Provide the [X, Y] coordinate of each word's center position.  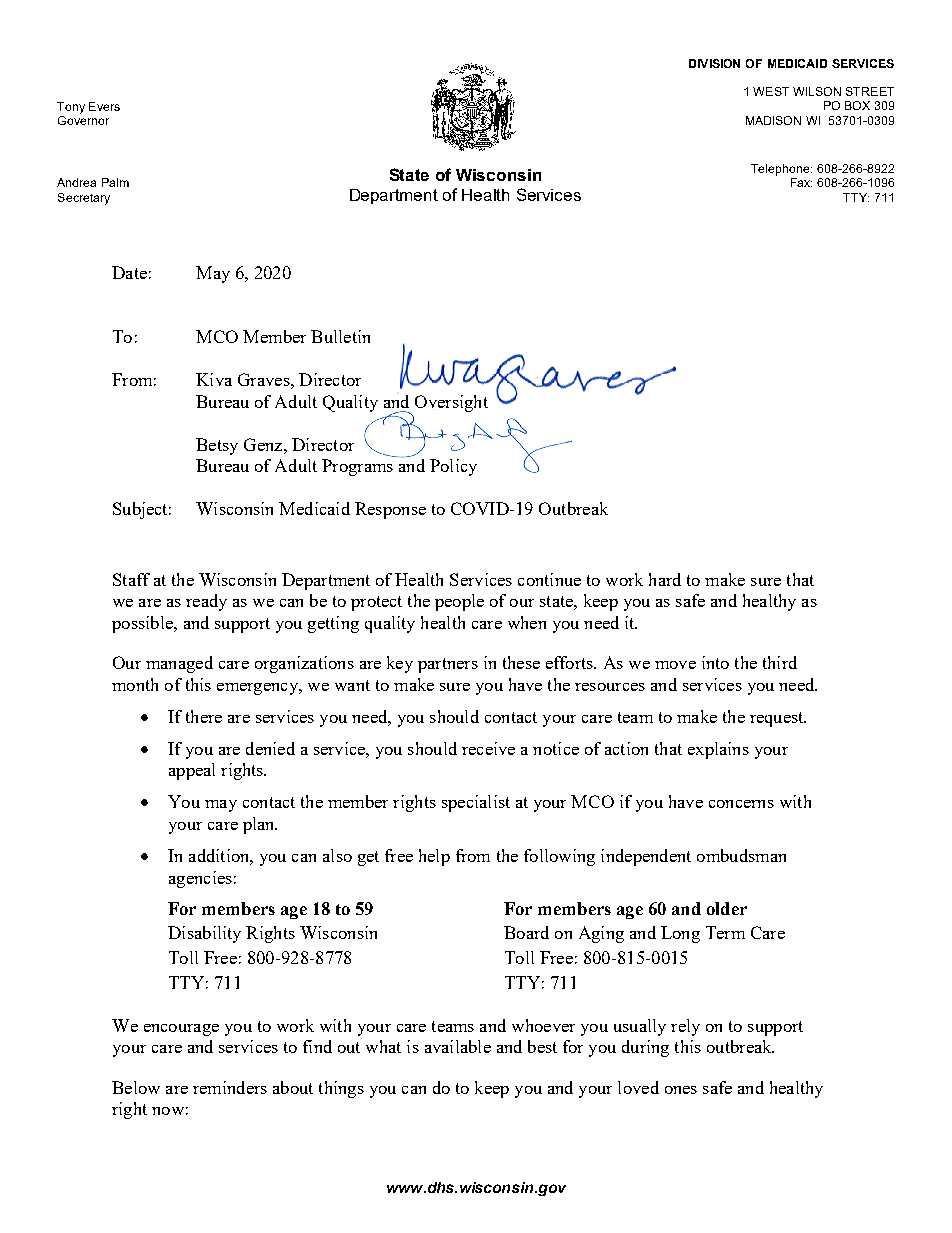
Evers [104, 106]
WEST [771, 91]
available [458, 1046]
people [459, 602]
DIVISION [714, 63]
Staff [131, 579]
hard [665, 579]
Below [136, 1087]
